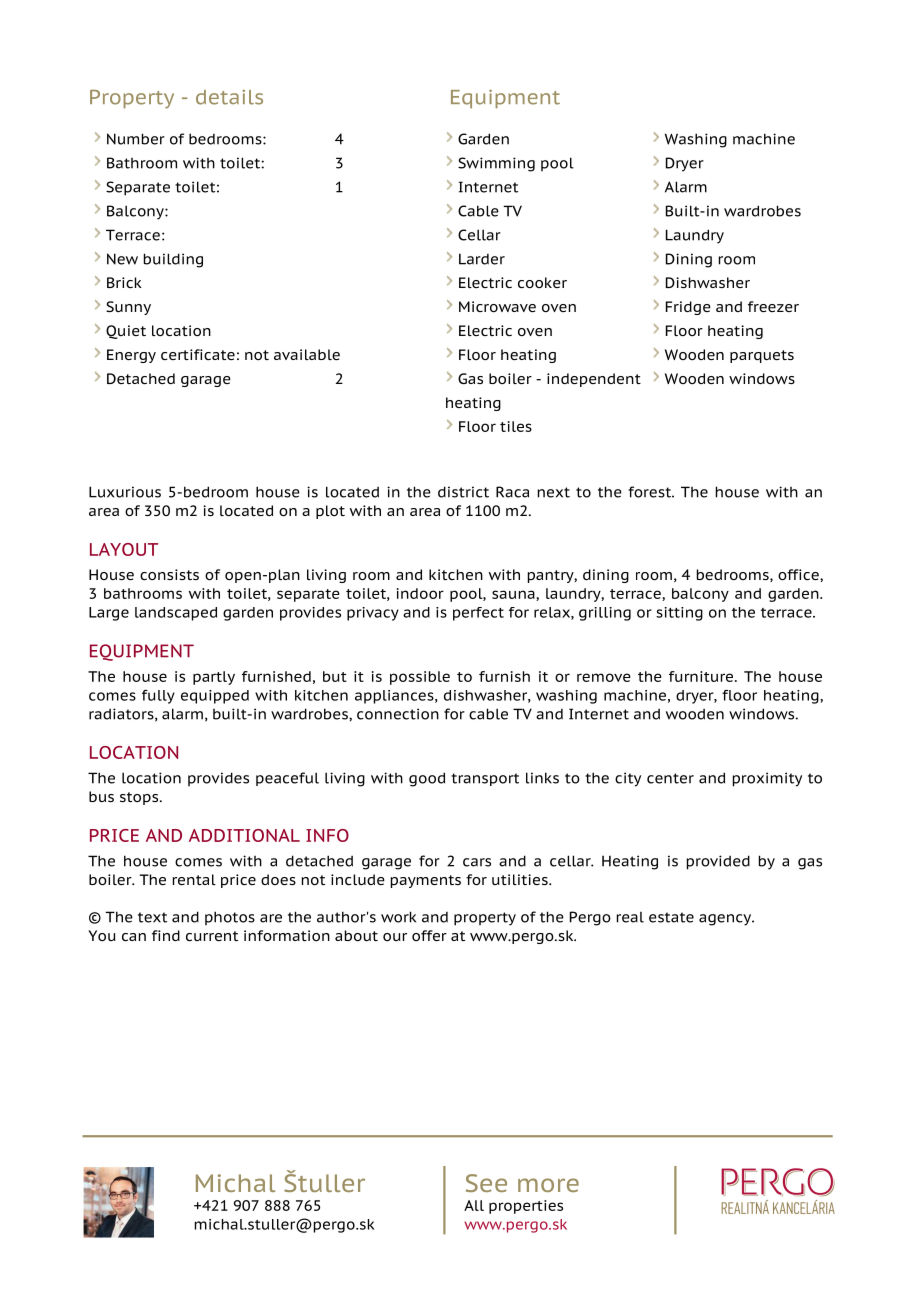 The width and height of the screenshot is (924, 1308). I want to click on partly, so click(214, 678).
